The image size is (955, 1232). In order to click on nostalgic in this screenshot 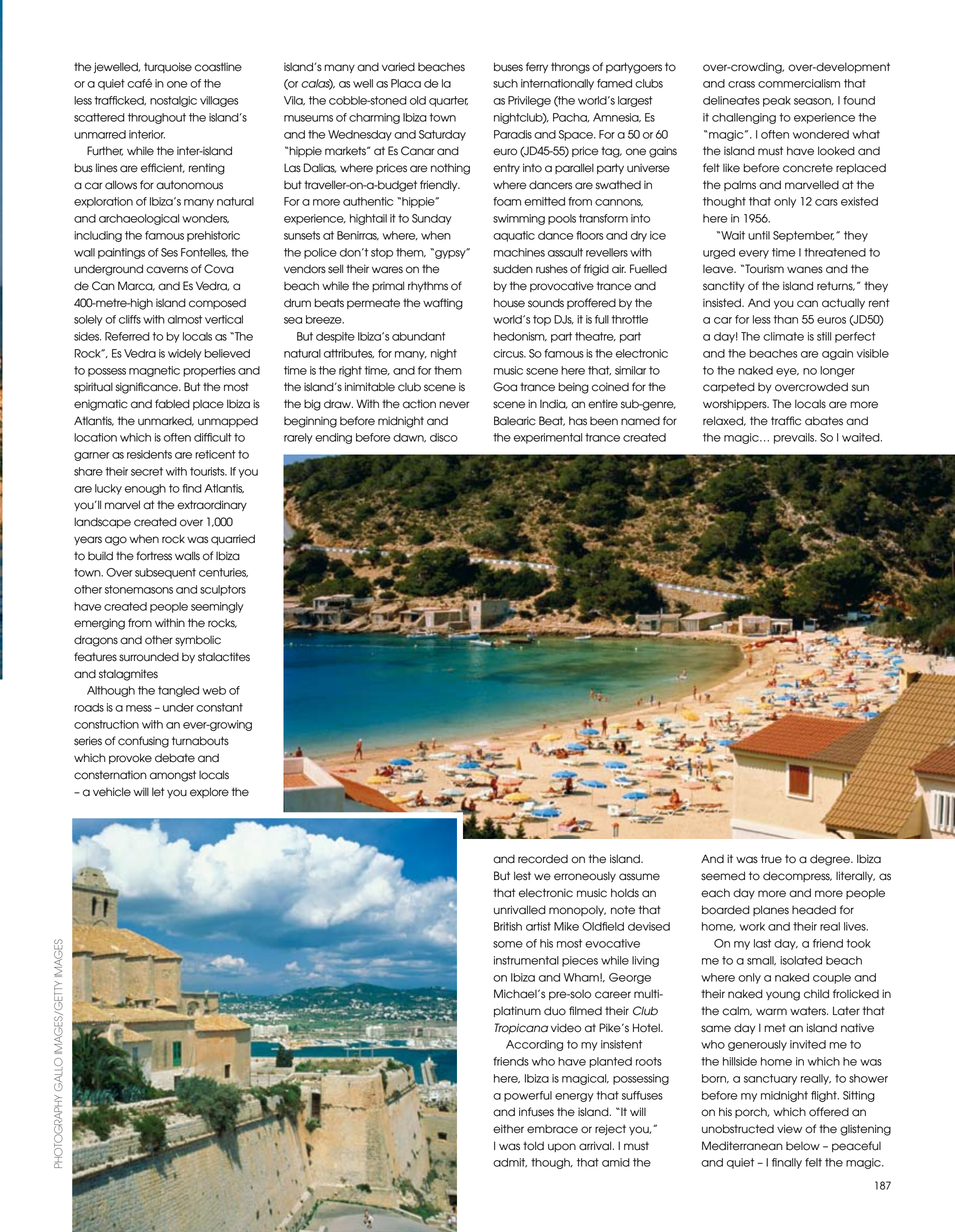, I will do `click(173, 101)`.
